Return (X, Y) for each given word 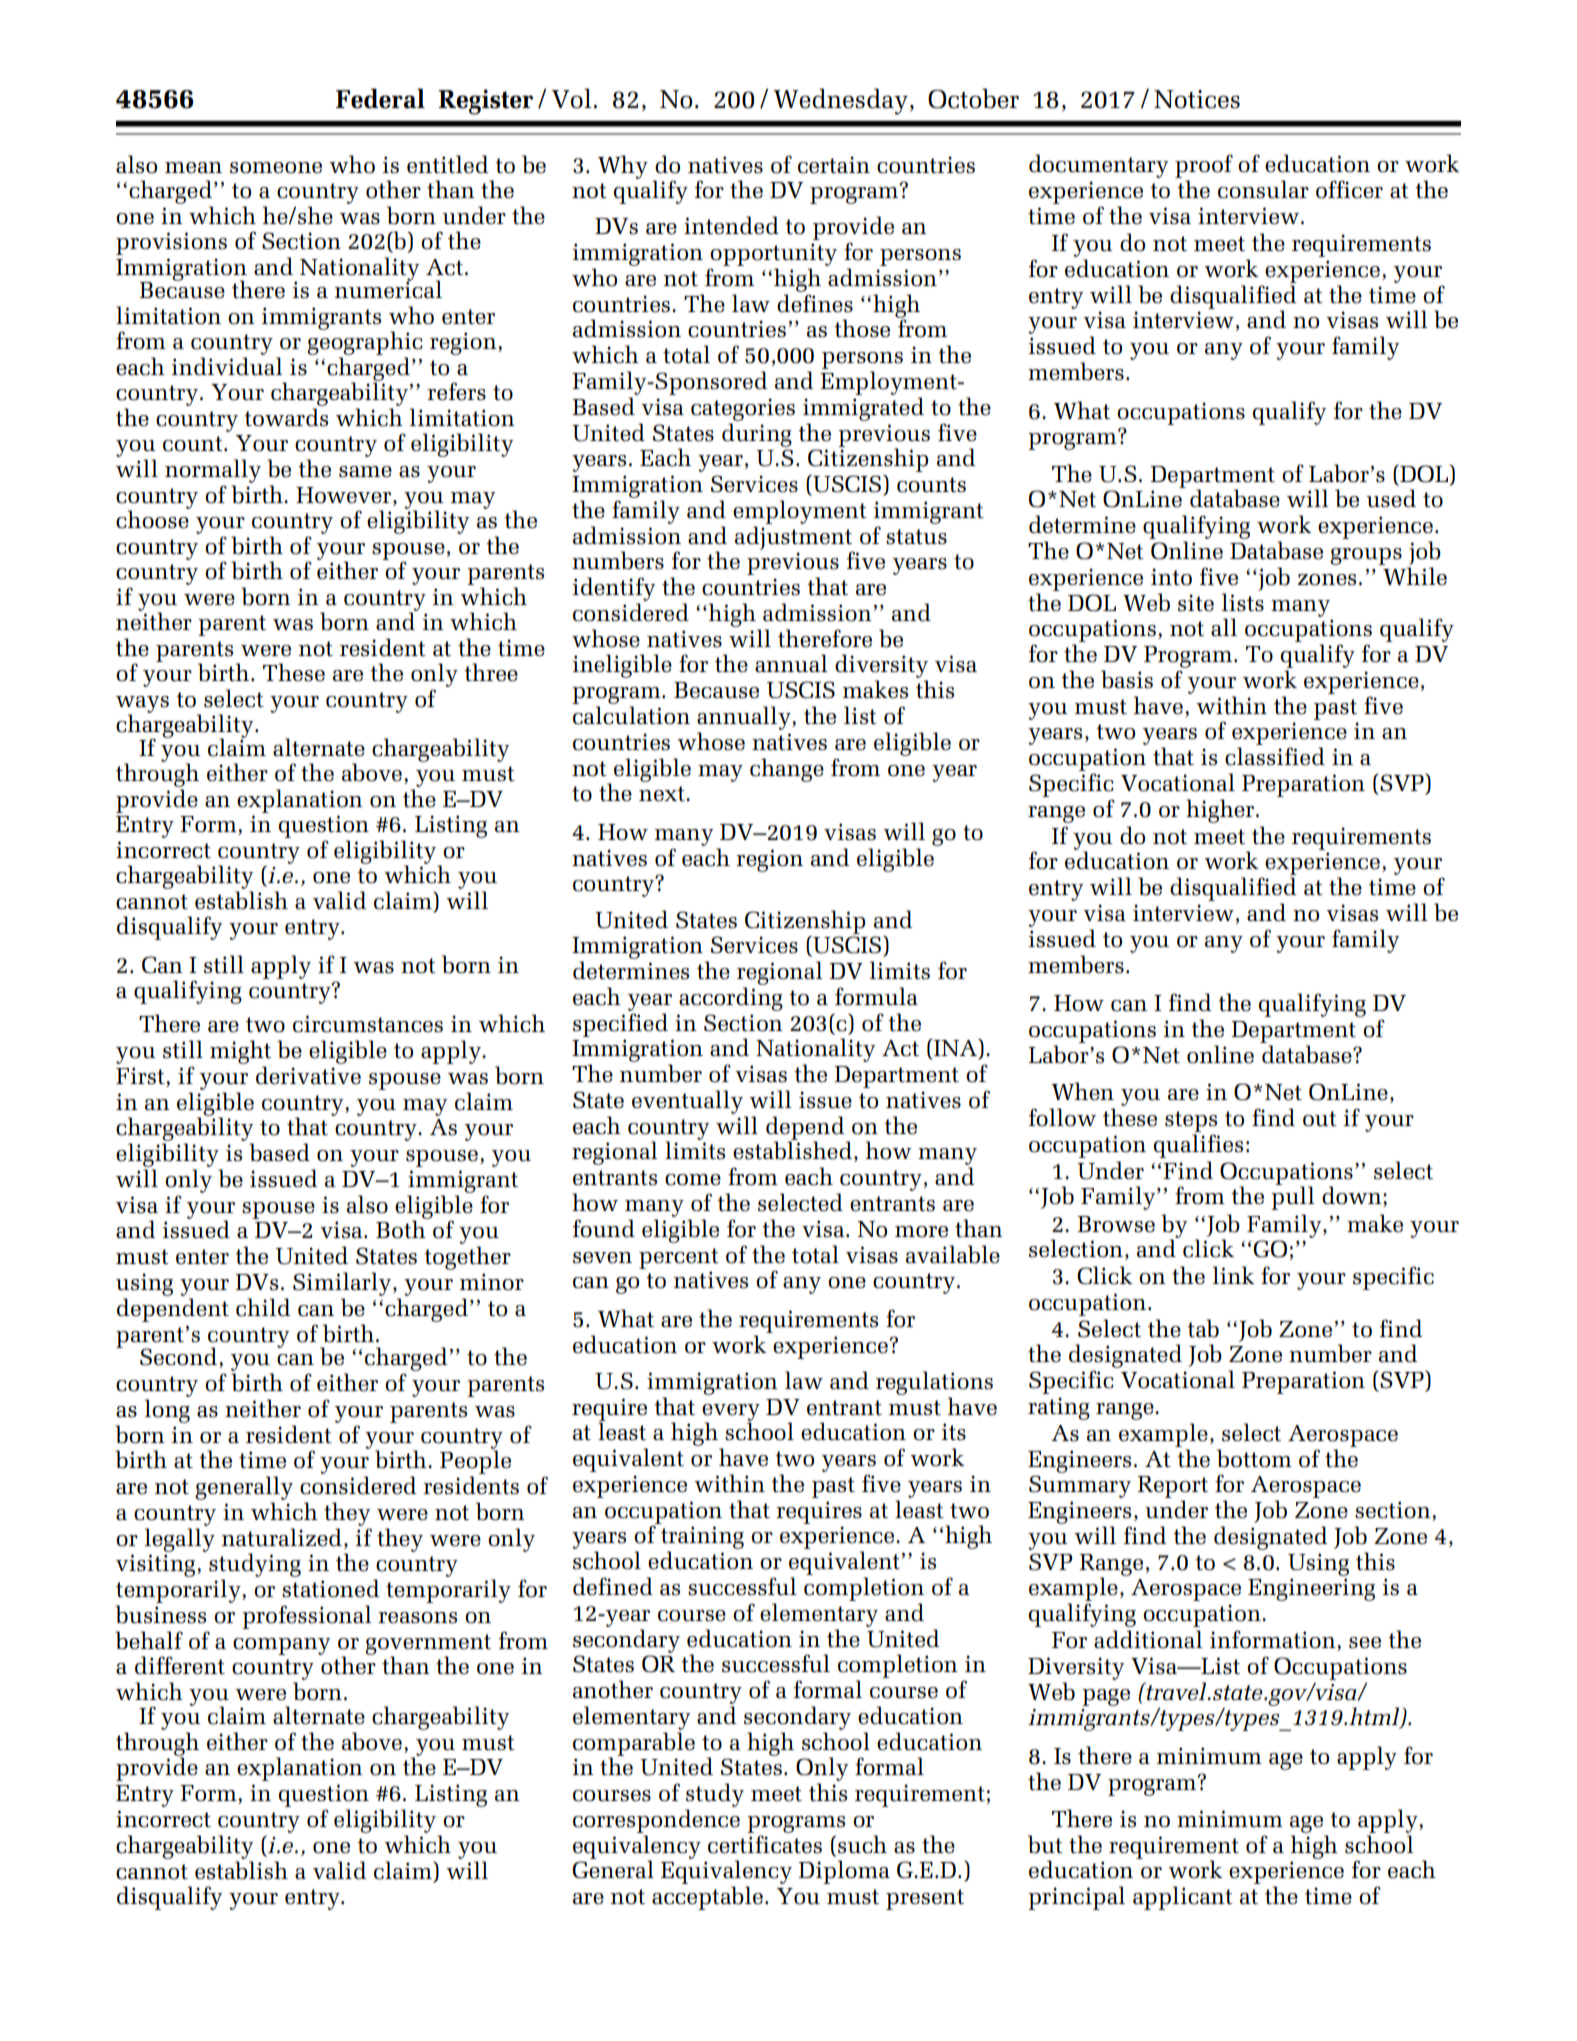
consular (1263, 189)
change (787, 770)
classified (1275, 756)
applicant (1183, 1898)
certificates (765, 1844)
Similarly (342, 1284)
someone (276, 168)
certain (834, 165)
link (1234, 1275)
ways (142, 705)
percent (679, 1258)
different (180, 1665)
